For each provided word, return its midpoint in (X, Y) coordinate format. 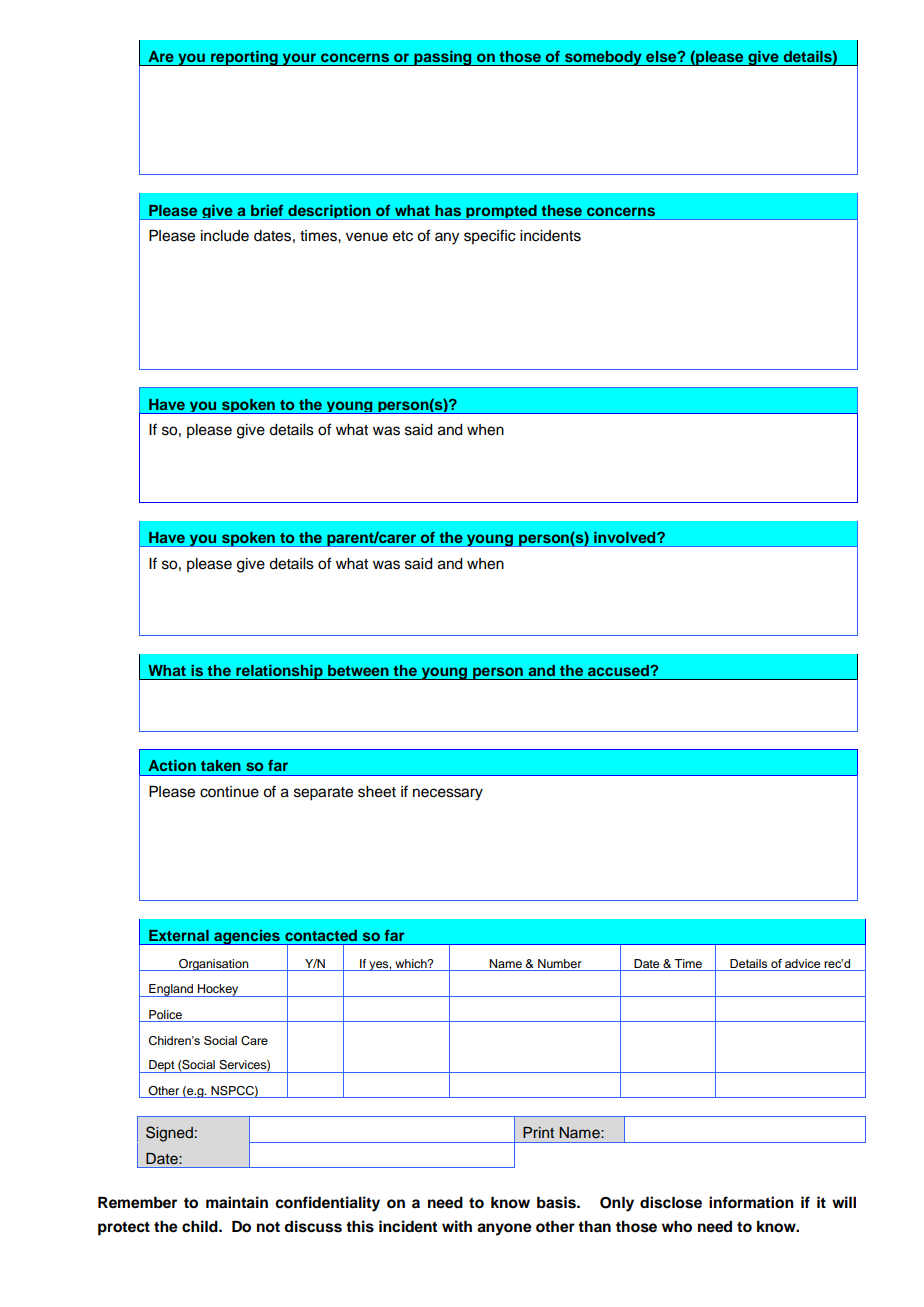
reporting (244, 58)
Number (560, 963)
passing (443, 58)
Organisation (214, 965)
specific (489, 236)
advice (802, 963)
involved (626, 537)
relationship (279, 672)
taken (221, 765)
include (225, 236)
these (561, 210)
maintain (237, 1202)
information (751, 1202)
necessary (448, 794)
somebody (603, 58)
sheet (377, 792)
